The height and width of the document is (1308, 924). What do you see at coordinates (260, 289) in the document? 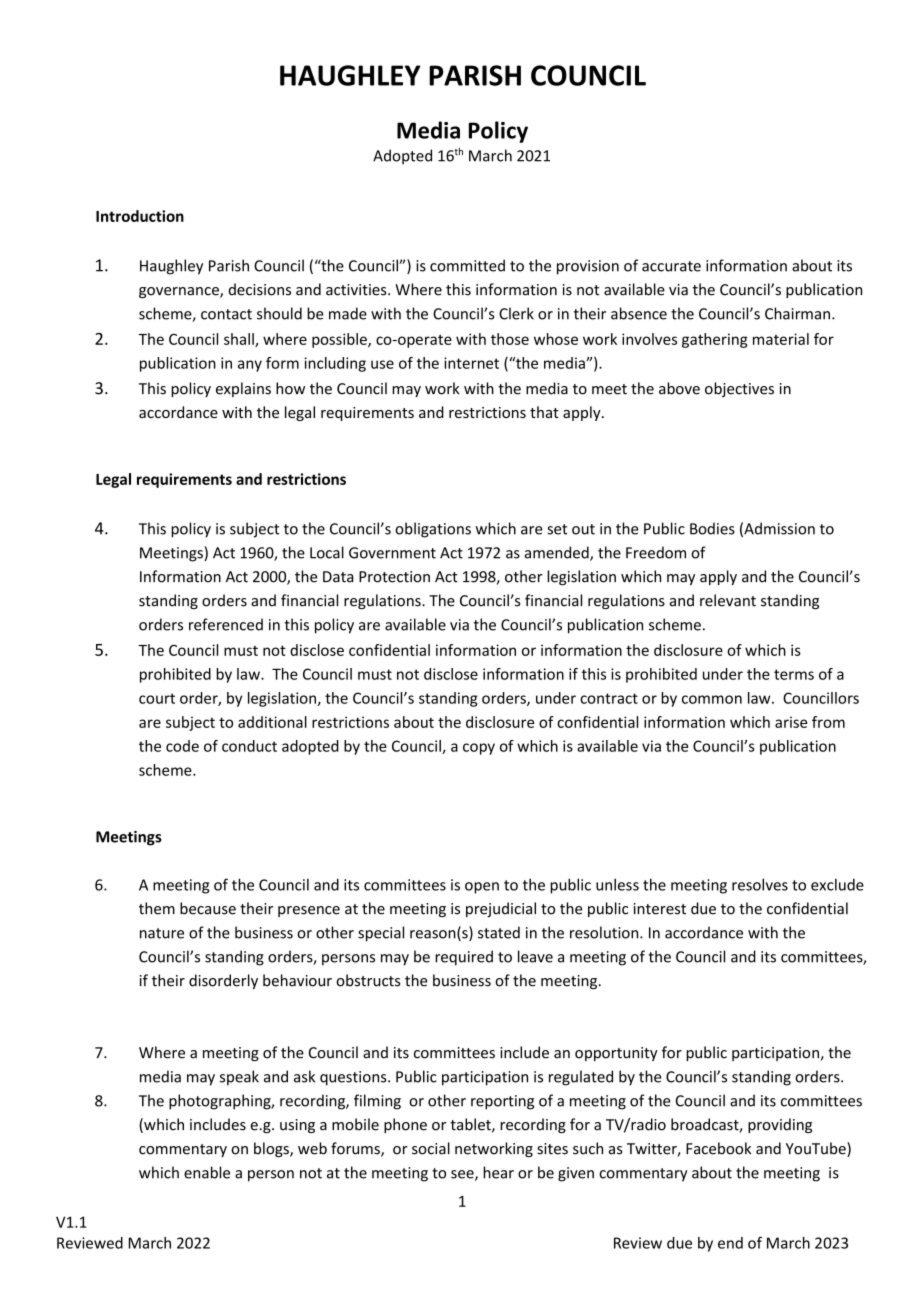
I see `decisions` at bounding box center [260, 289].
